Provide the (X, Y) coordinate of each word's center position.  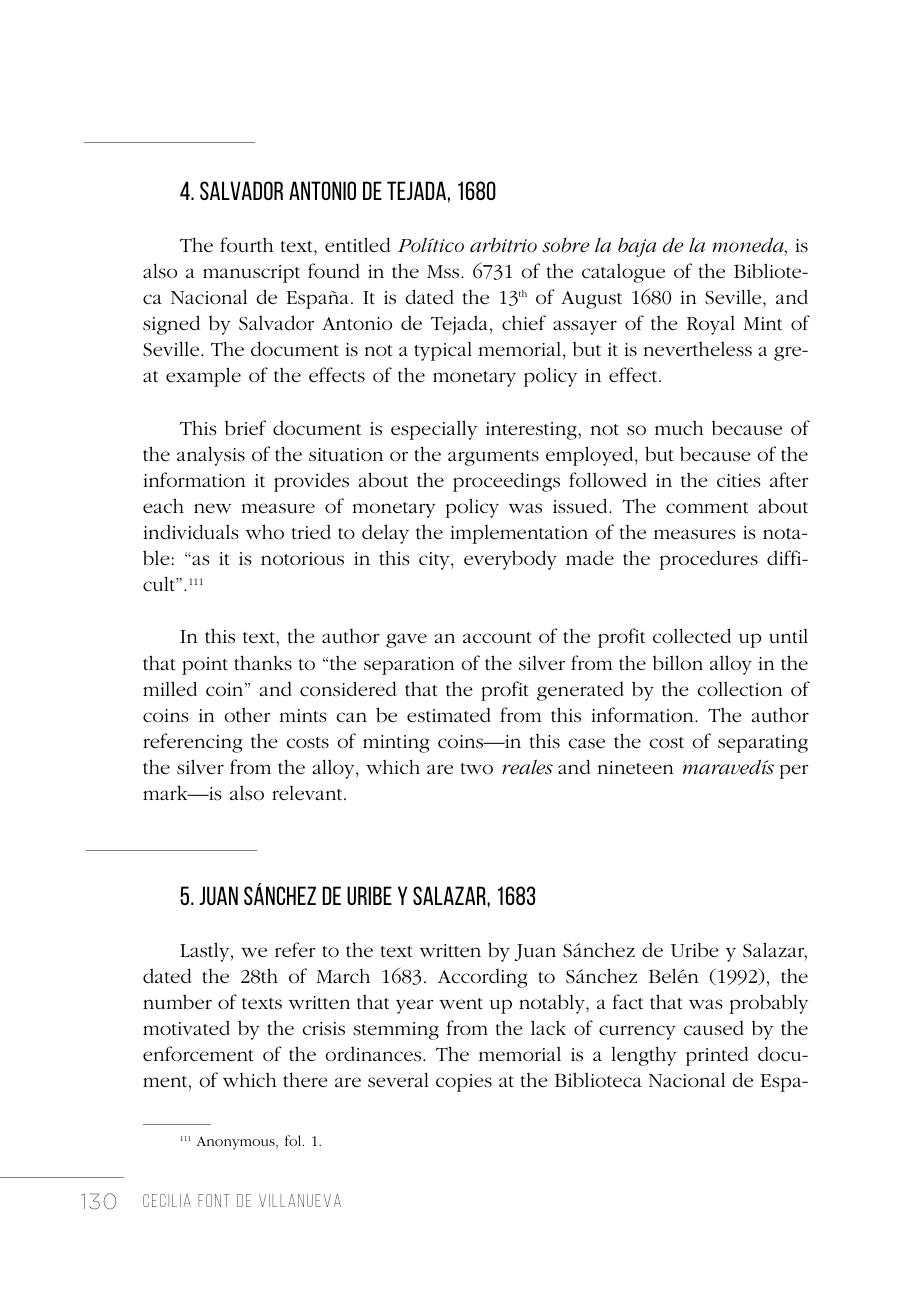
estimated (449, 715)
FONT (214, 1200)
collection (740, 689)
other (247, 715)
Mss (444, 272)
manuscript (251, 274)
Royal (711, 325)
